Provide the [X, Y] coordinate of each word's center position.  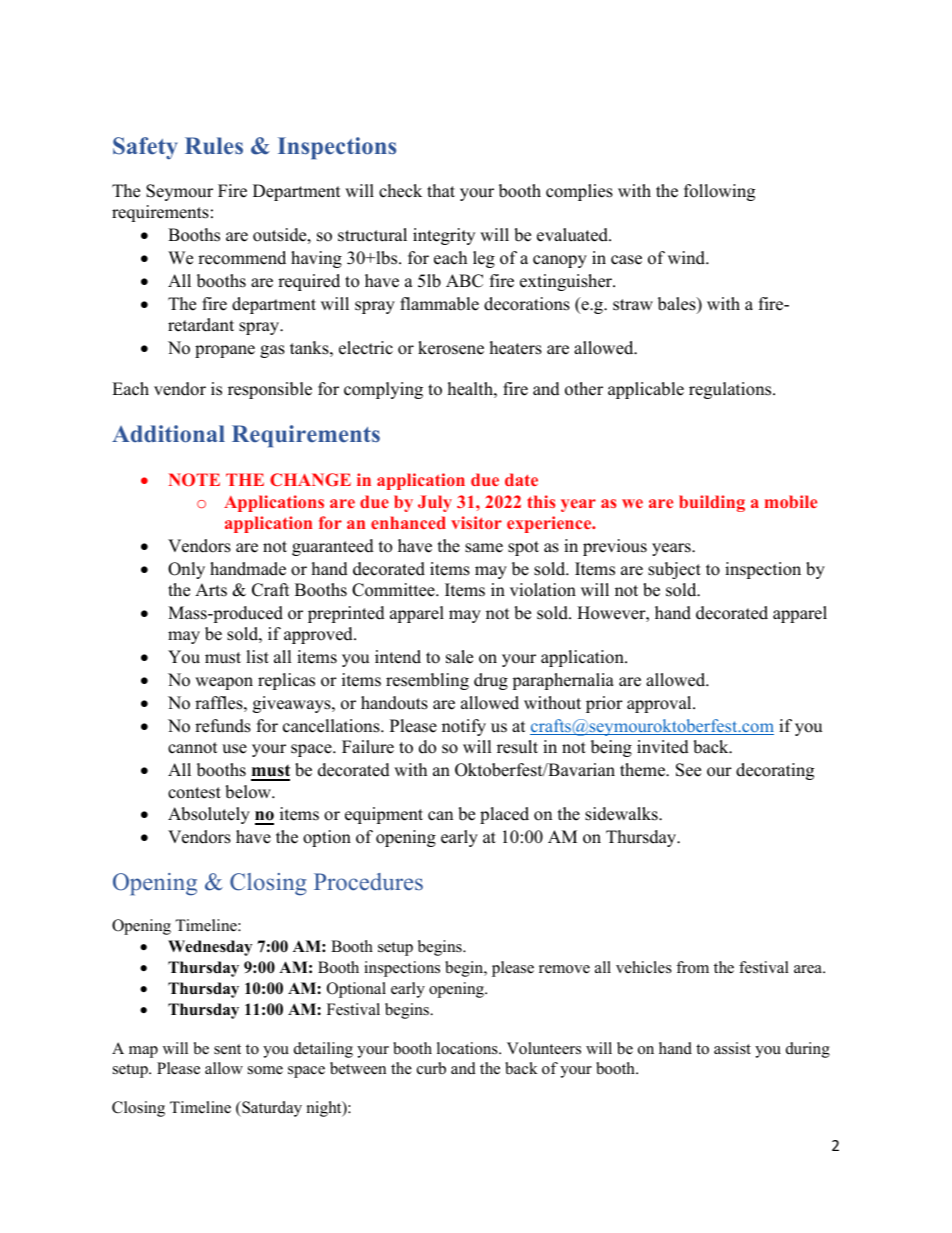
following [719, 192]
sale [459, 657]
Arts [211, 590]
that [441, 190]
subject [674, 570]
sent [227, 1049]
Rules [214, 146]
